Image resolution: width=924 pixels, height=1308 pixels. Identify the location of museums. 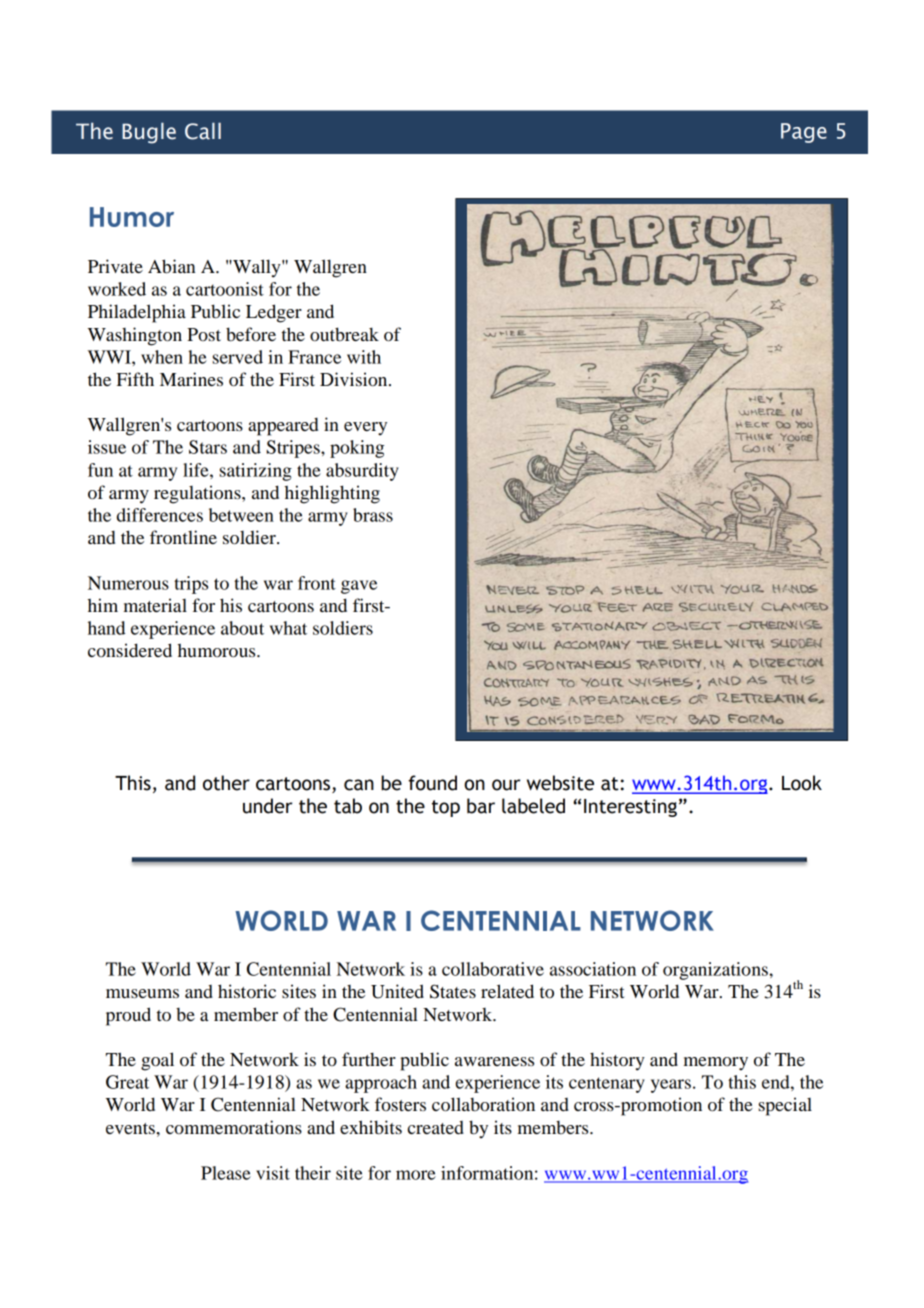
(142, 993).
